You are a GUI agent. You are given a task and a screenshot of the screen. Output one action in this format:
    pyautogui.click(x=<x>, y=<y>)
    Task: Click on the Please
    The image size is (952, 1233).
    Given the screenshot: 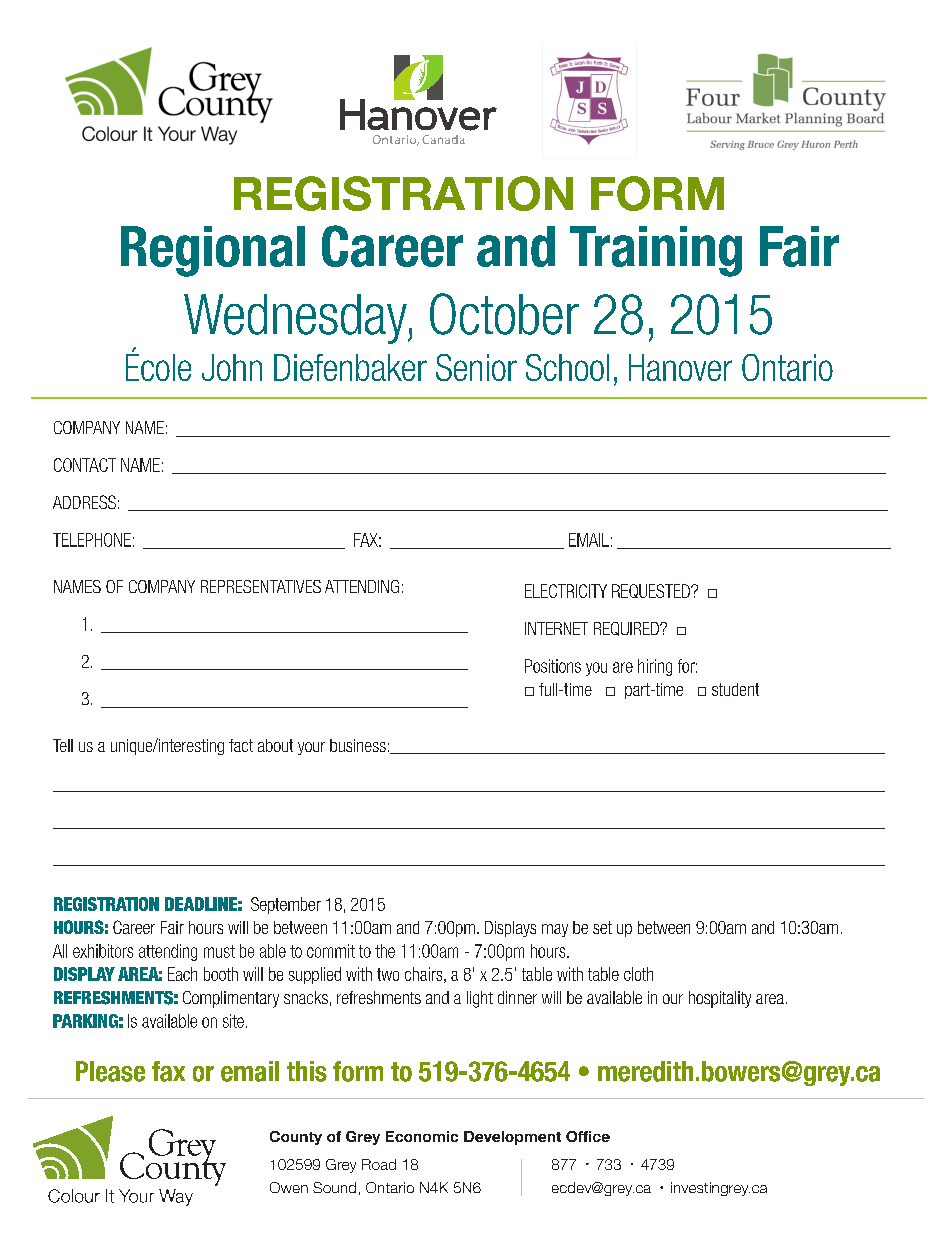 What is the action you would take?
    pyautogui.click(x=110, y=1071)
